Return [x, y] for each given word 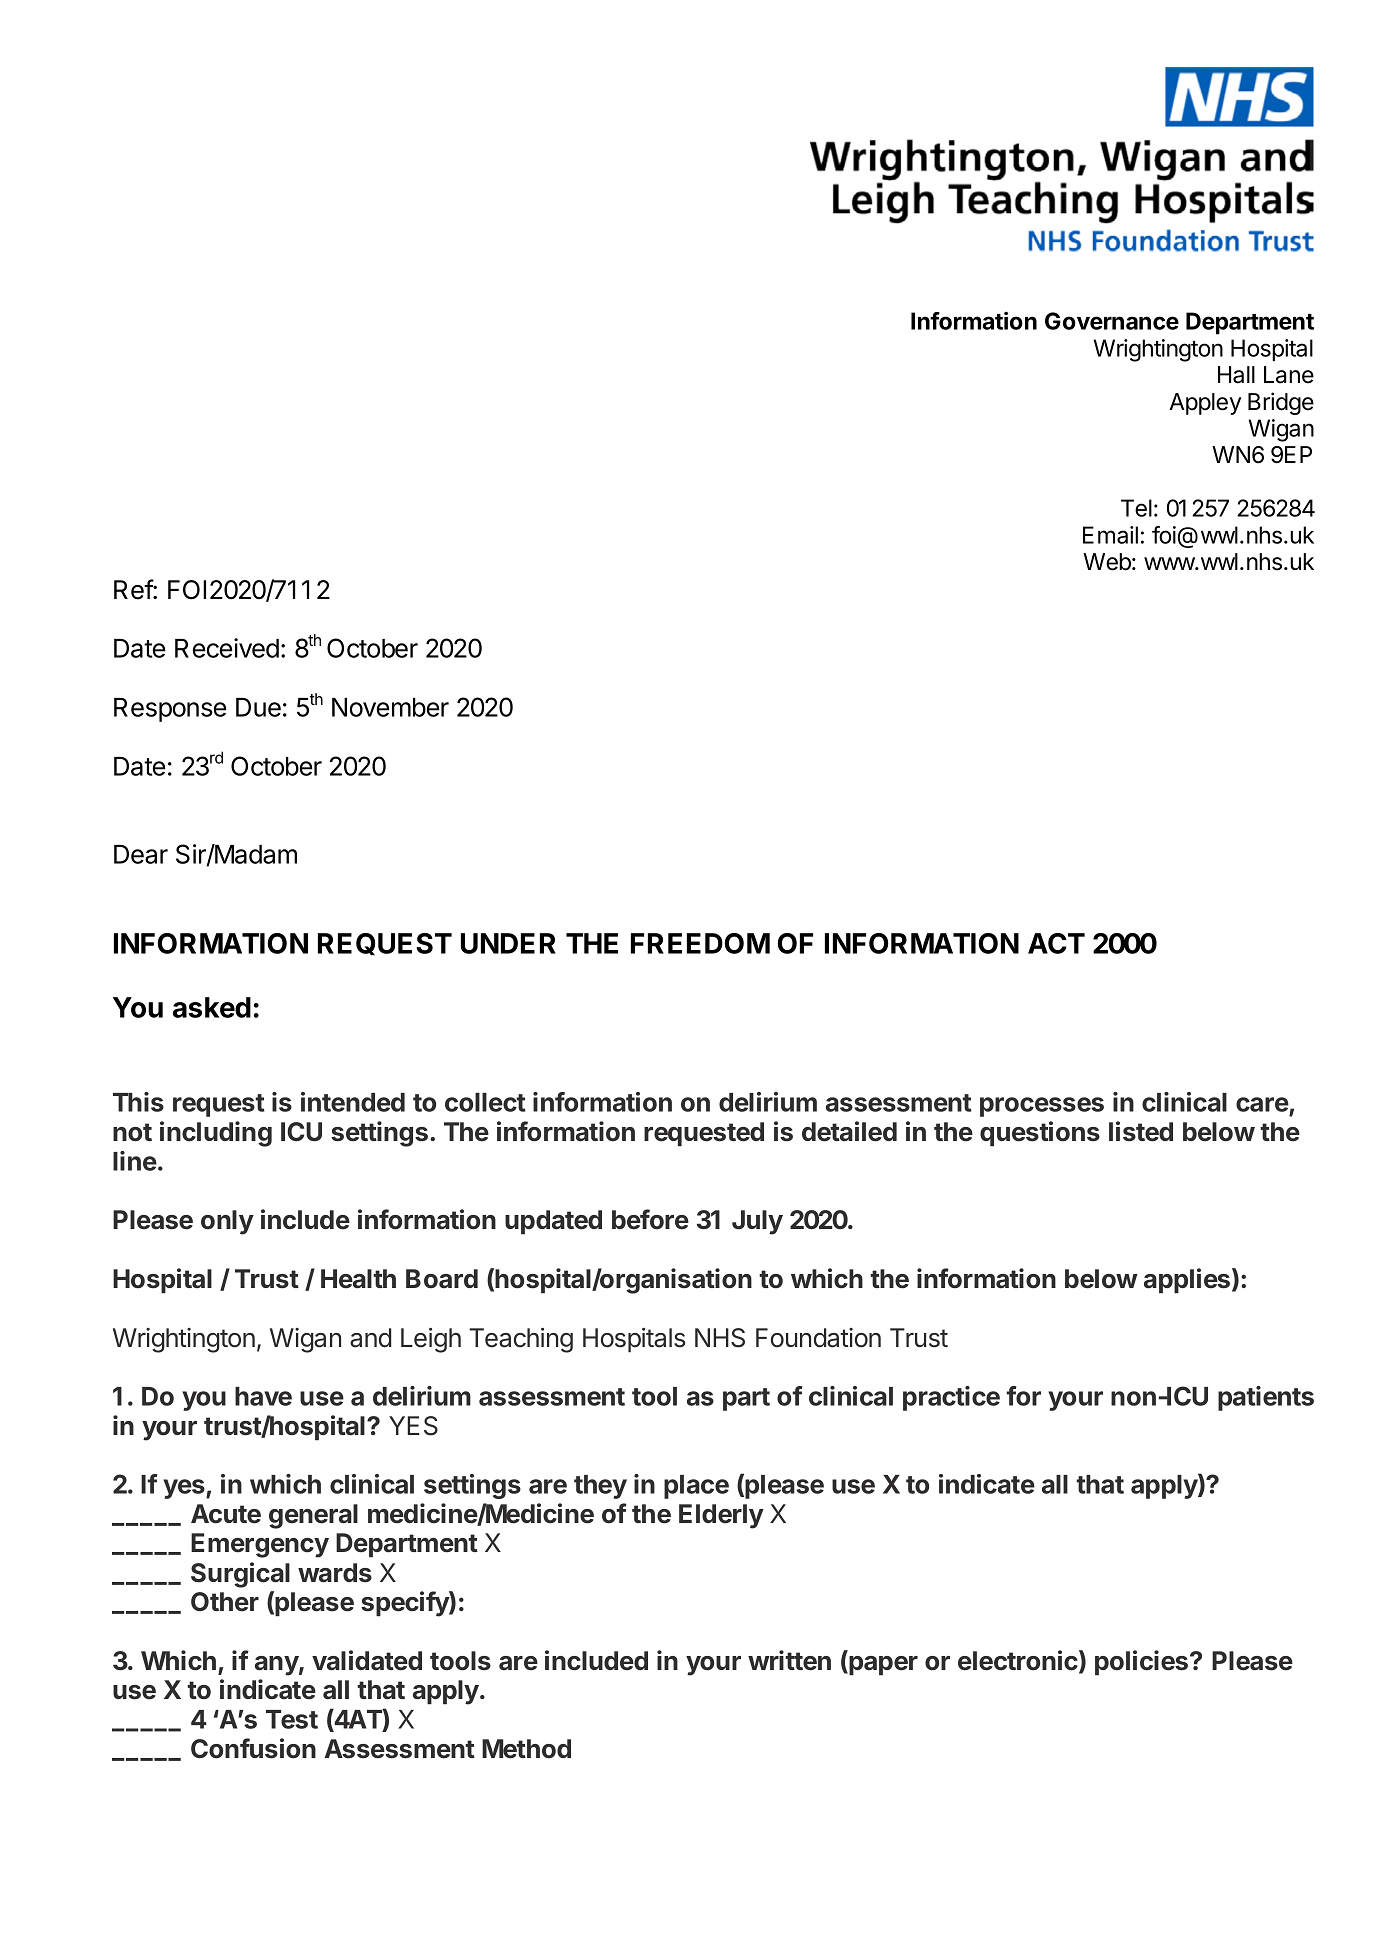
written [789, 1660]
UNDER [508, 943]
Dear [141, 854]
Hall [1236, 375]
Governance [1112, 321]
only [227, 1222]
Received [227, 648]
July [757, 1222]
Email [1110, 535]
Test [292, 1719]
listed [1141, 1131]
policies [1143, 1663]
